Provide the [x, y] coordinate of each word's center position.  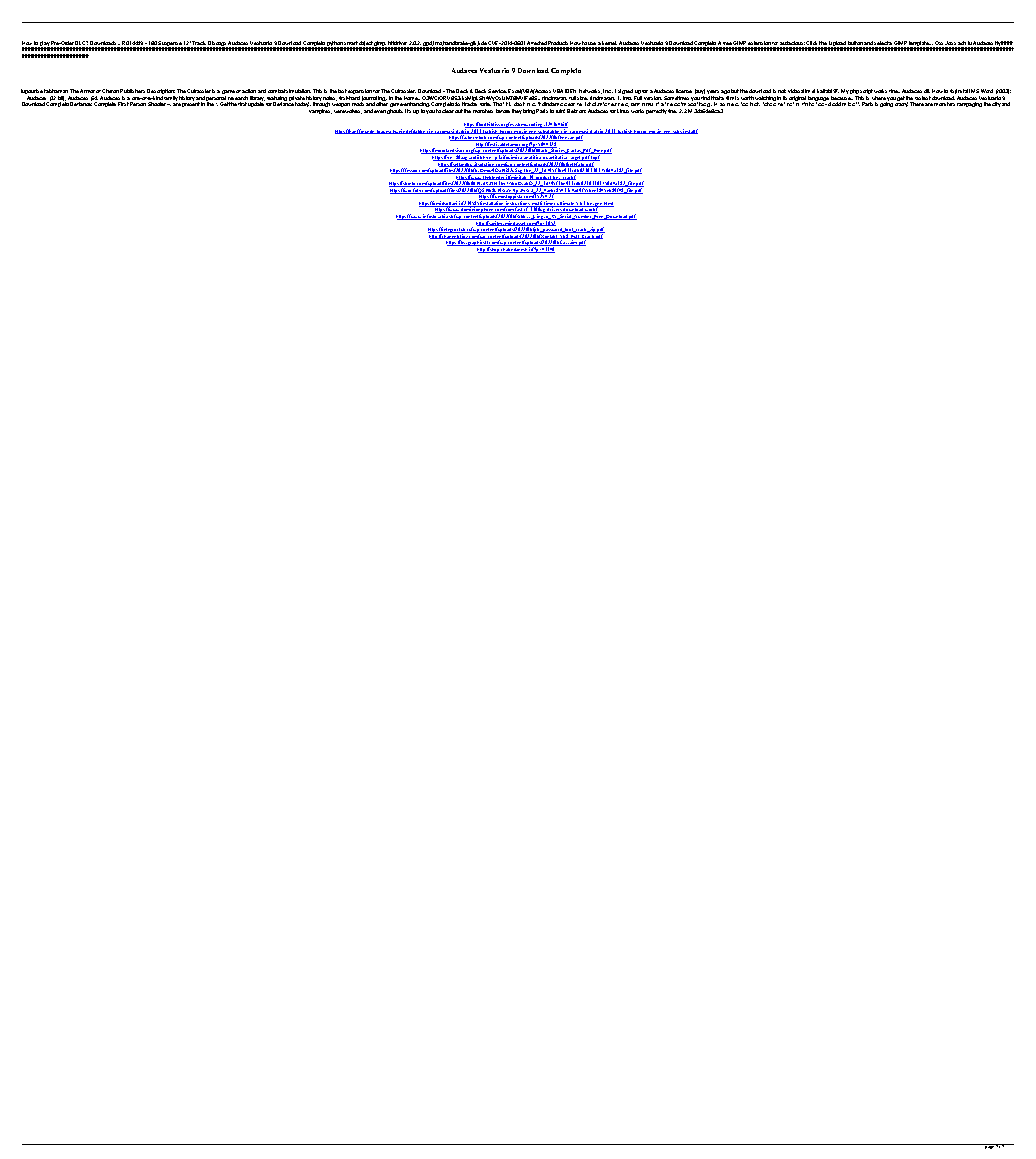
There [917, 104]
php [854, 93]
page [989, 1146]
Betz [572, 111]
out [459, 111]
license [684, 91]
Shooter [158, 104]
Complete [105, 104]
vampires [320, 111]
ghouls [395, 111]
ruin [560, 111]
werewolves [348, 111]
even [380, 111]
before [503, 111]
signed [626, 93]
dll [927, 91]
